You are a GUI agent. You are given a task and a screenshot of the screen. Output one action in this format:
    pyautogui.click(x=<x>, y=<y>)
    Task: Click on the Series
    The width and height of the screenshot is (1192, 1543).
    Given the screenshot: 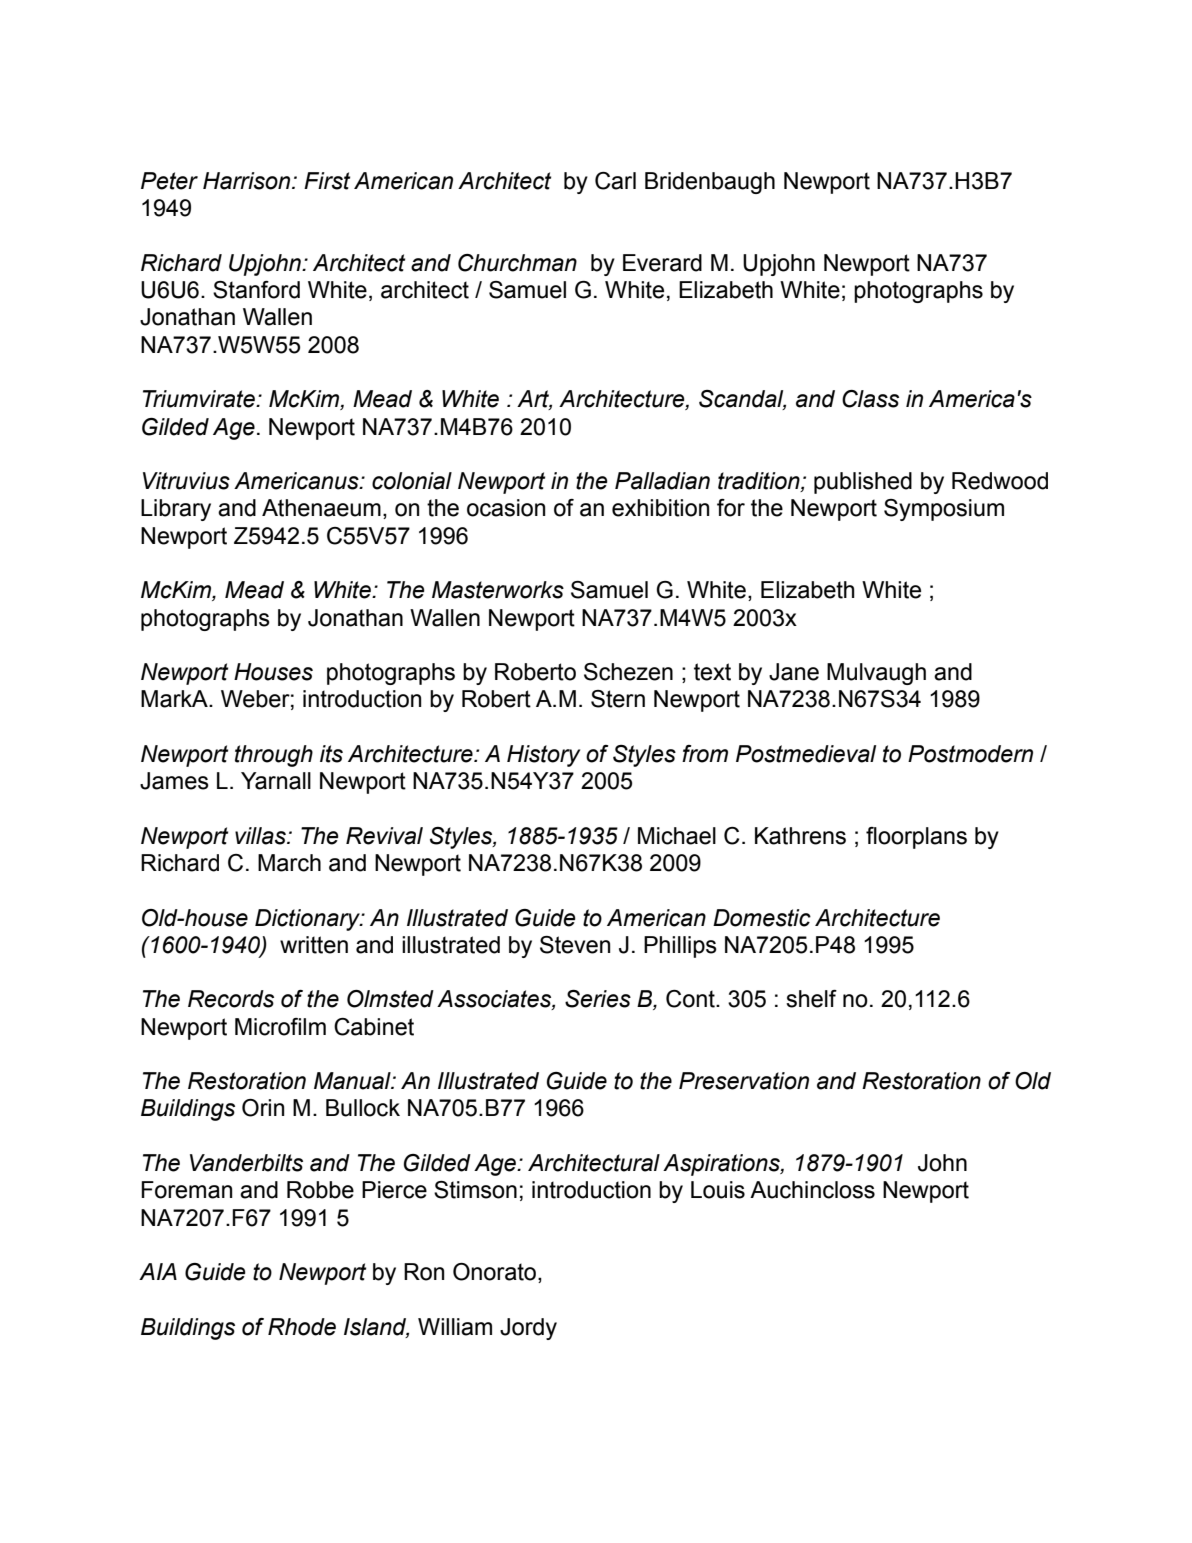 What is the action you would take?
    pyautogui.click(x=598, y=999)
